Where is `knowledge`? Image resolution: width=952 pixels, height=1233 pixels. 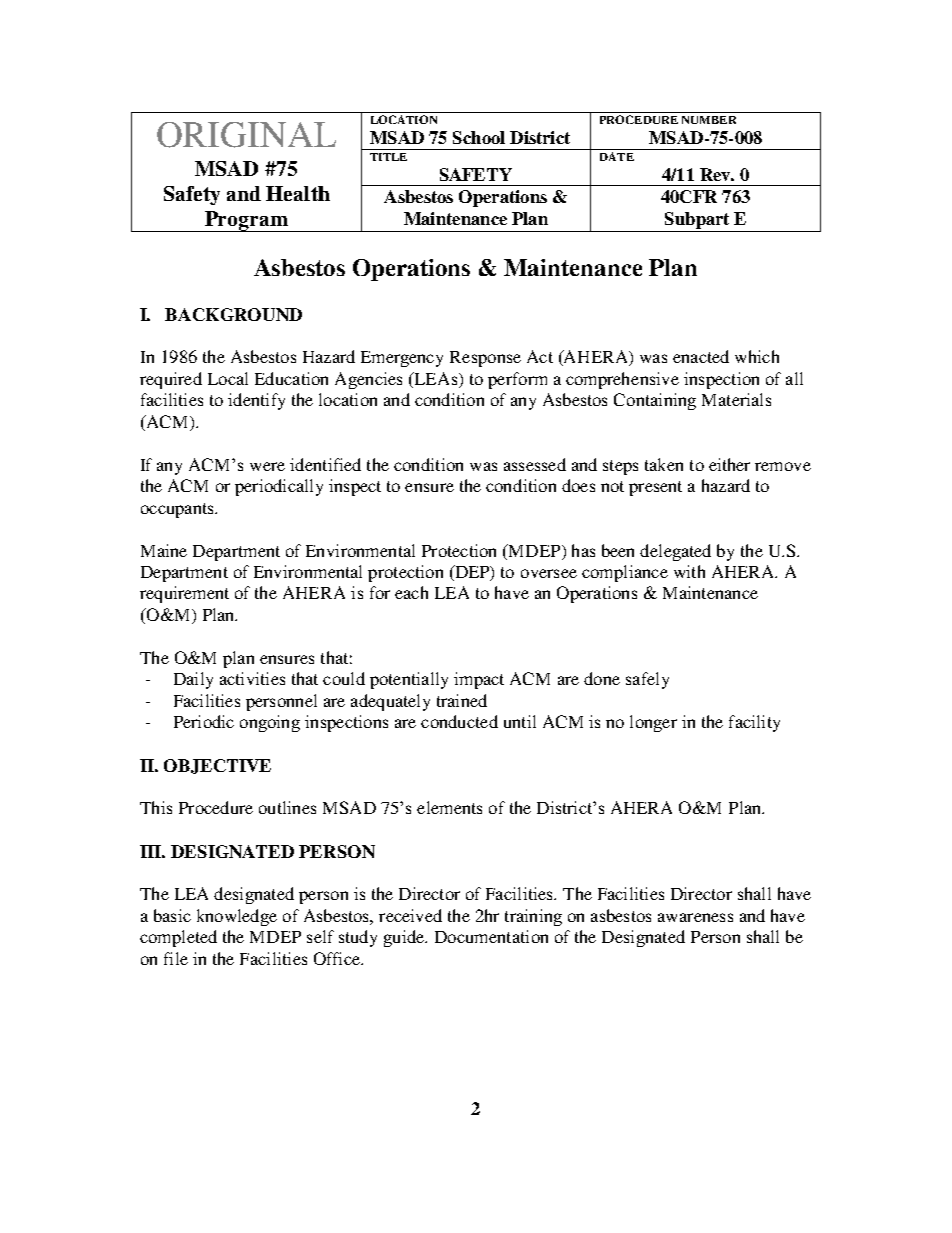
knowledge is located at coordinates (237, 917).
